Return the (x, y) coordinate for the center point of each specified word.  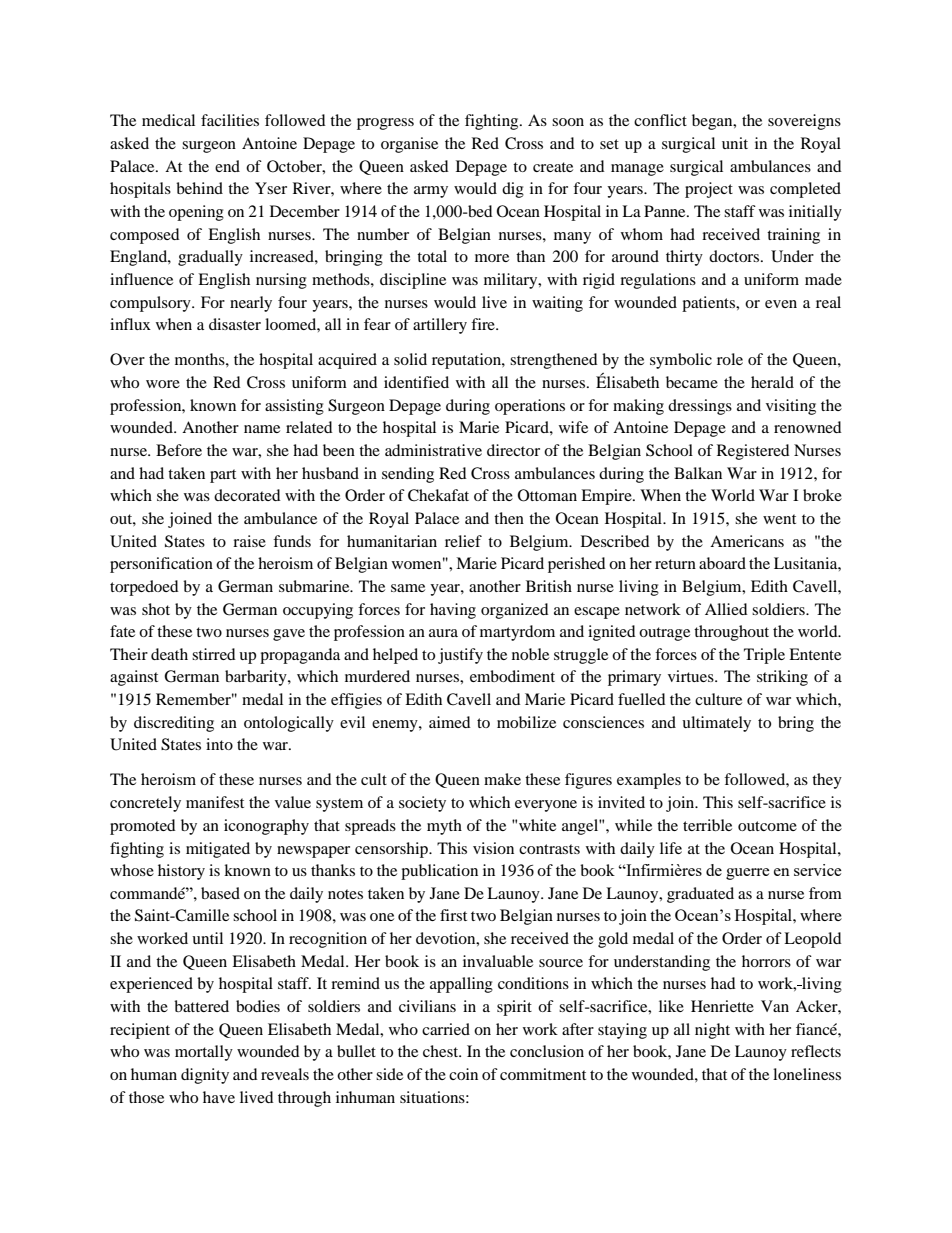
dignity (205, 1076)
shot (156, 609)
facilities (230, 120)
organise (409, 145)
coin (463, 1074)
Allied (726, 609)
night (712, 1031)
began (713, 122)
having (453, 611)
